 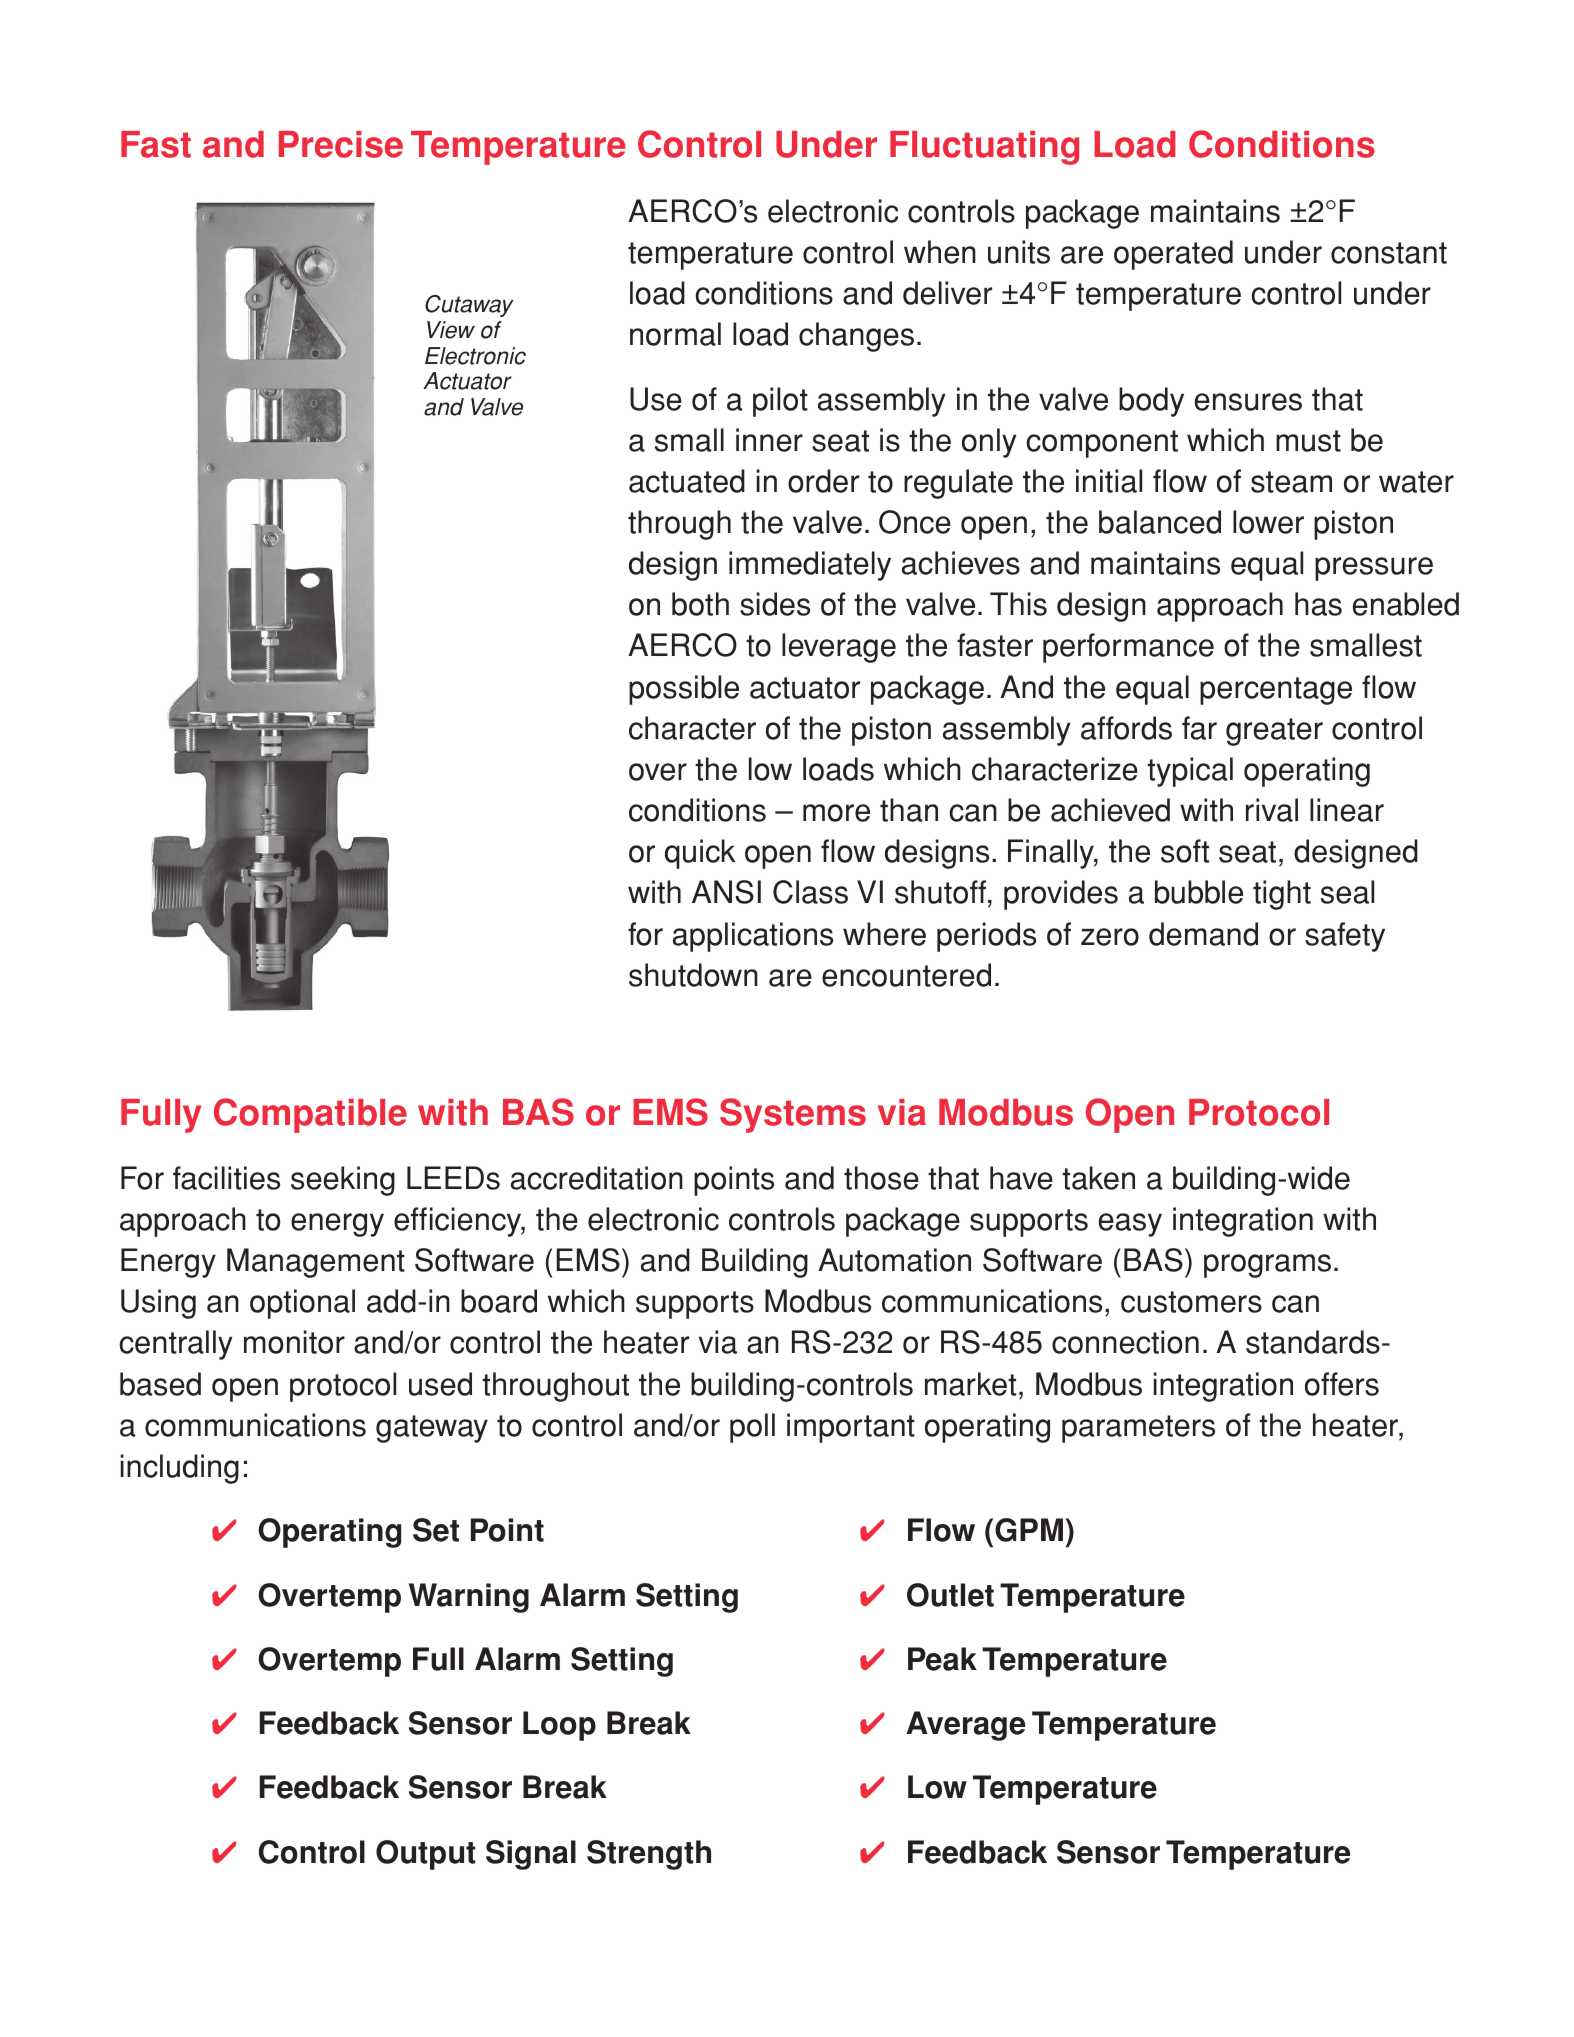 I want to click on possible, so click(x=684, y=690).
